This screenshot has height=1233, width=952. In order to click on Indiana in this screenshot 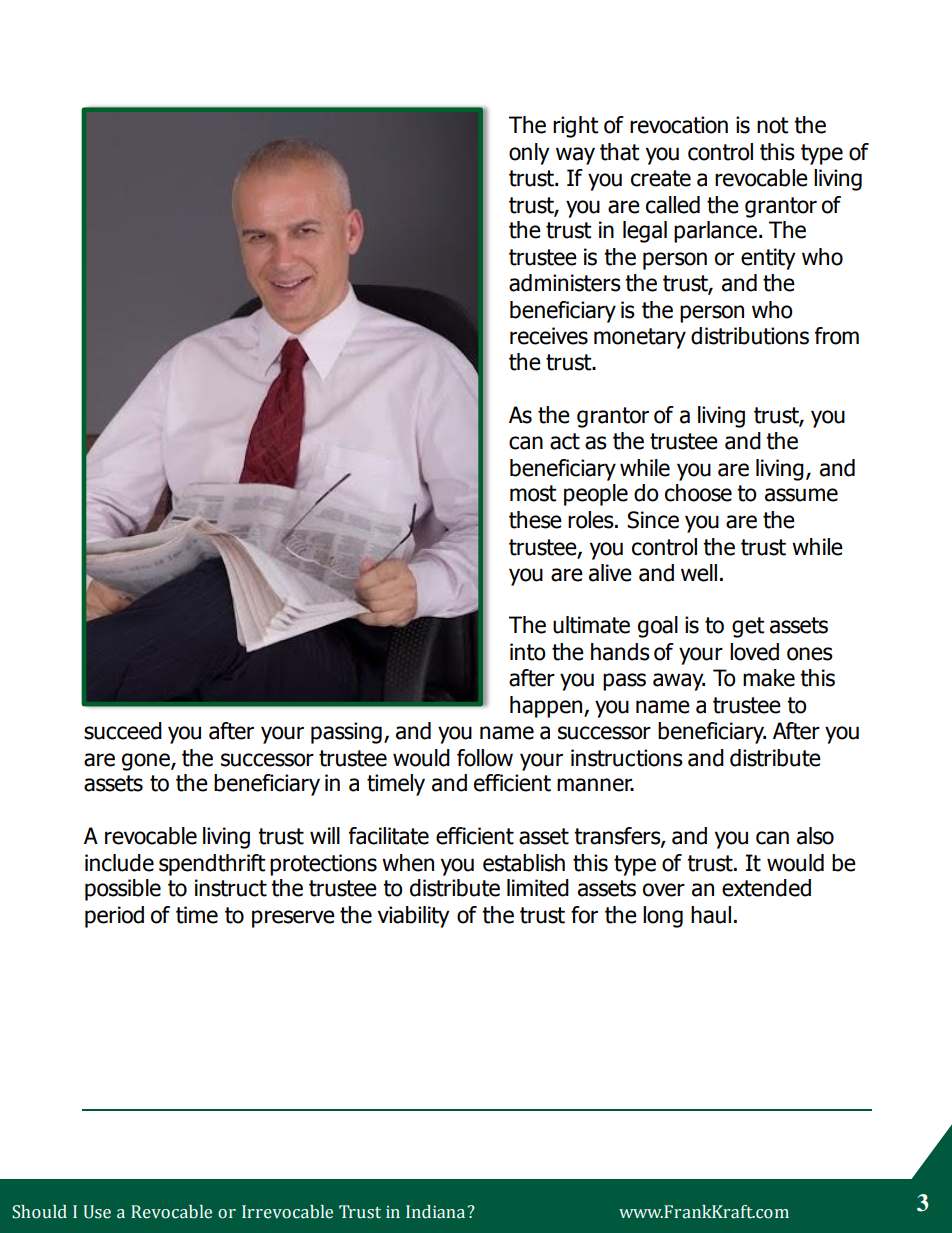, I will do `click(435, 1212)`.
